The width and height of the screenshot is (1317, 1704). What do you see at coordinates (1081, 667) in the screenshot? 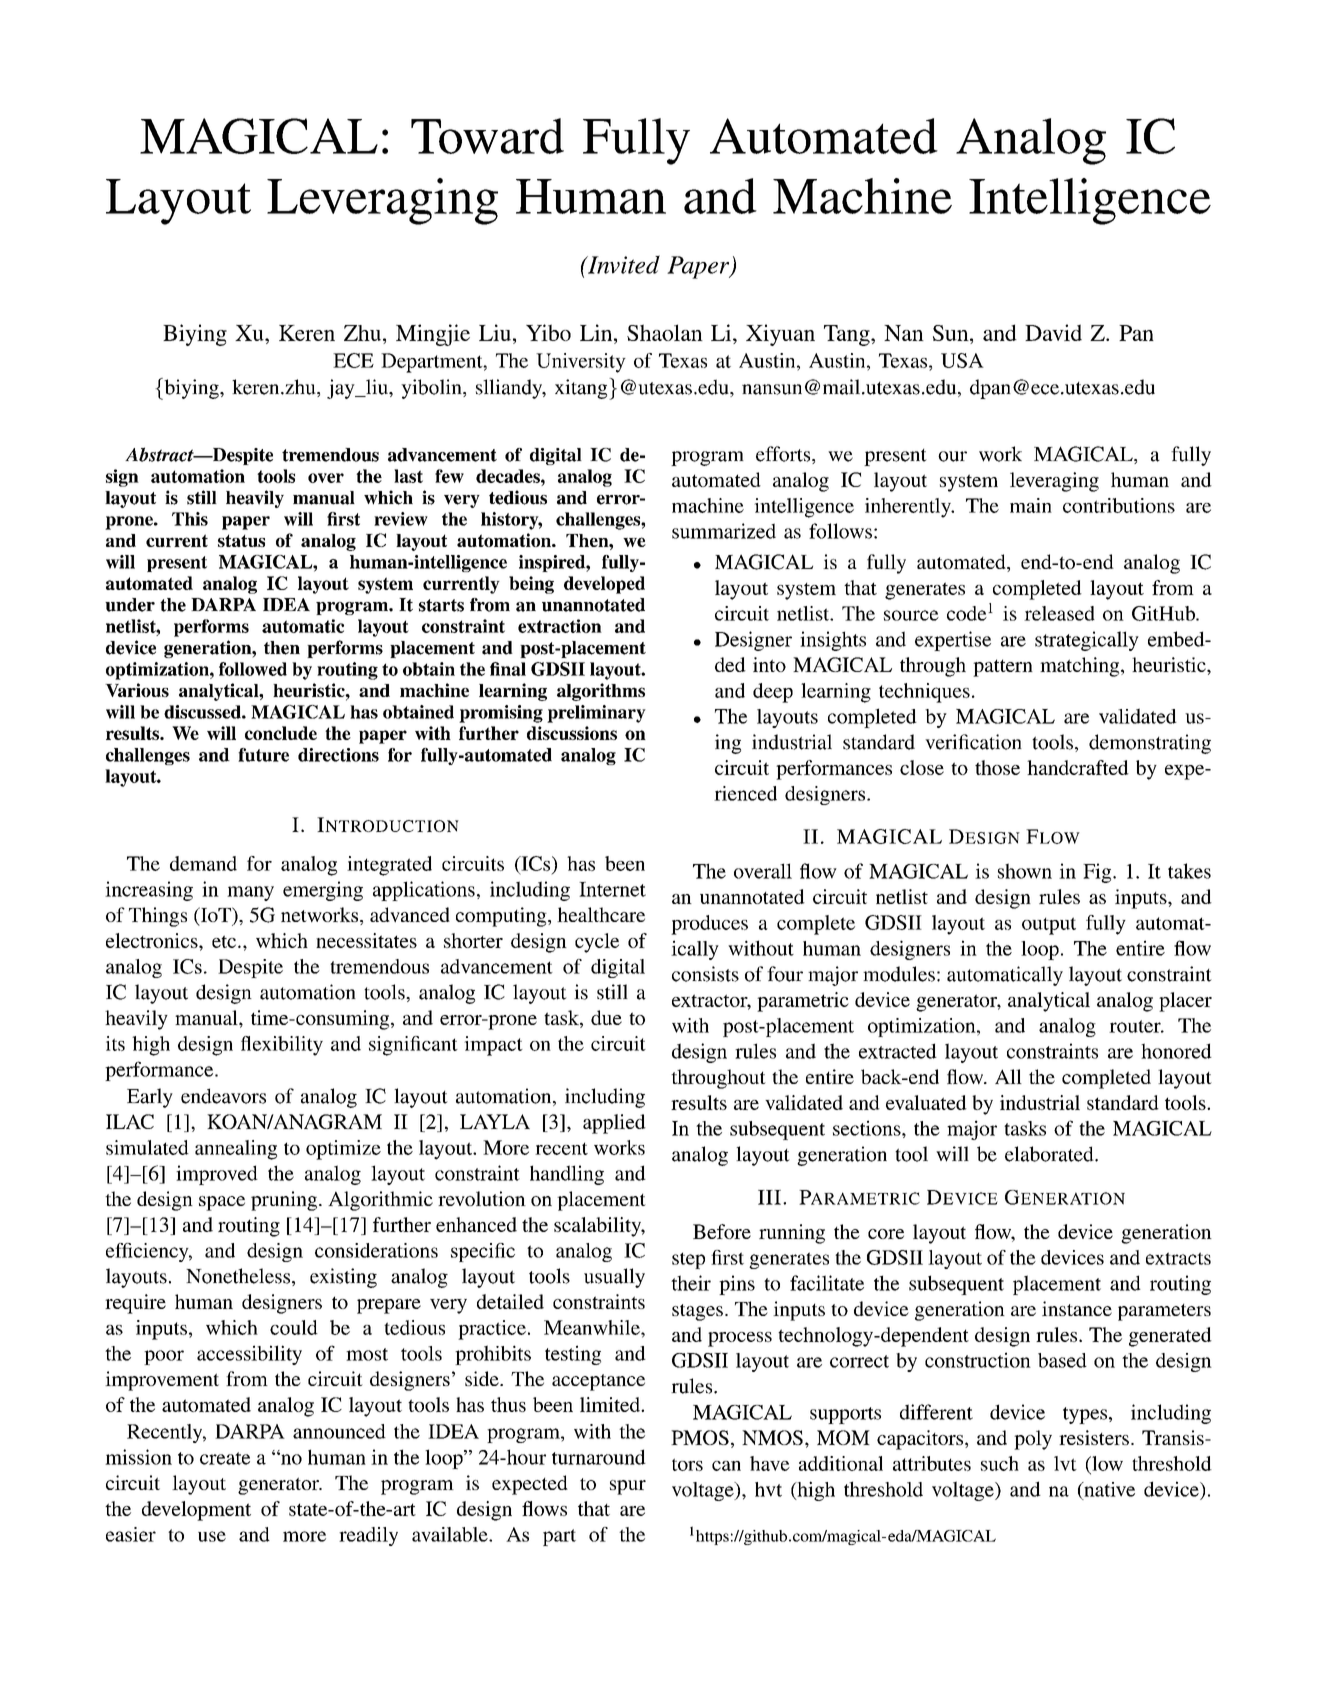
I see `matching` at bounding box center [1081, 667].
